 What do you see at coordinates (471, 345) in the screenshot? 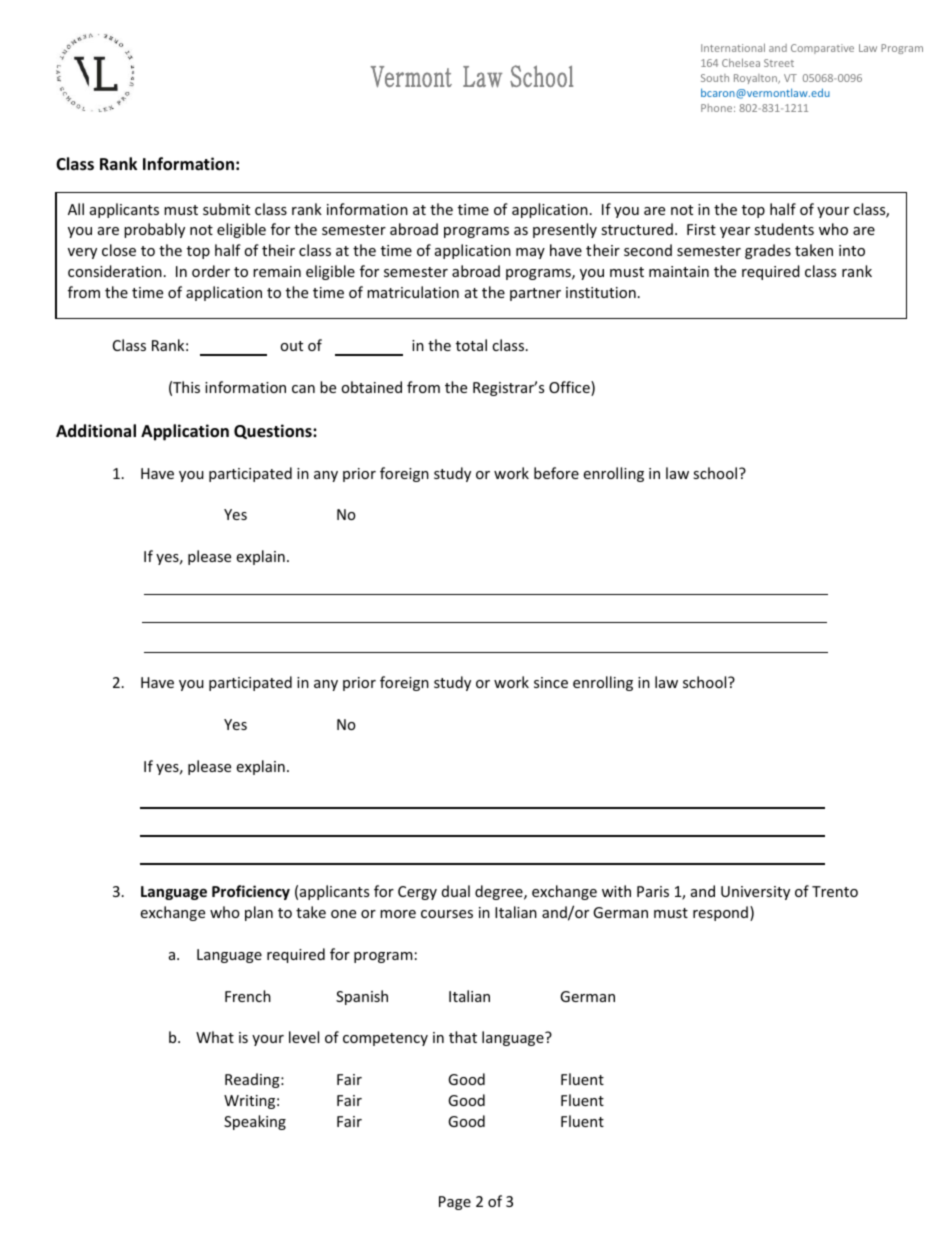
I see `total` at bounding box center [471, 345].
